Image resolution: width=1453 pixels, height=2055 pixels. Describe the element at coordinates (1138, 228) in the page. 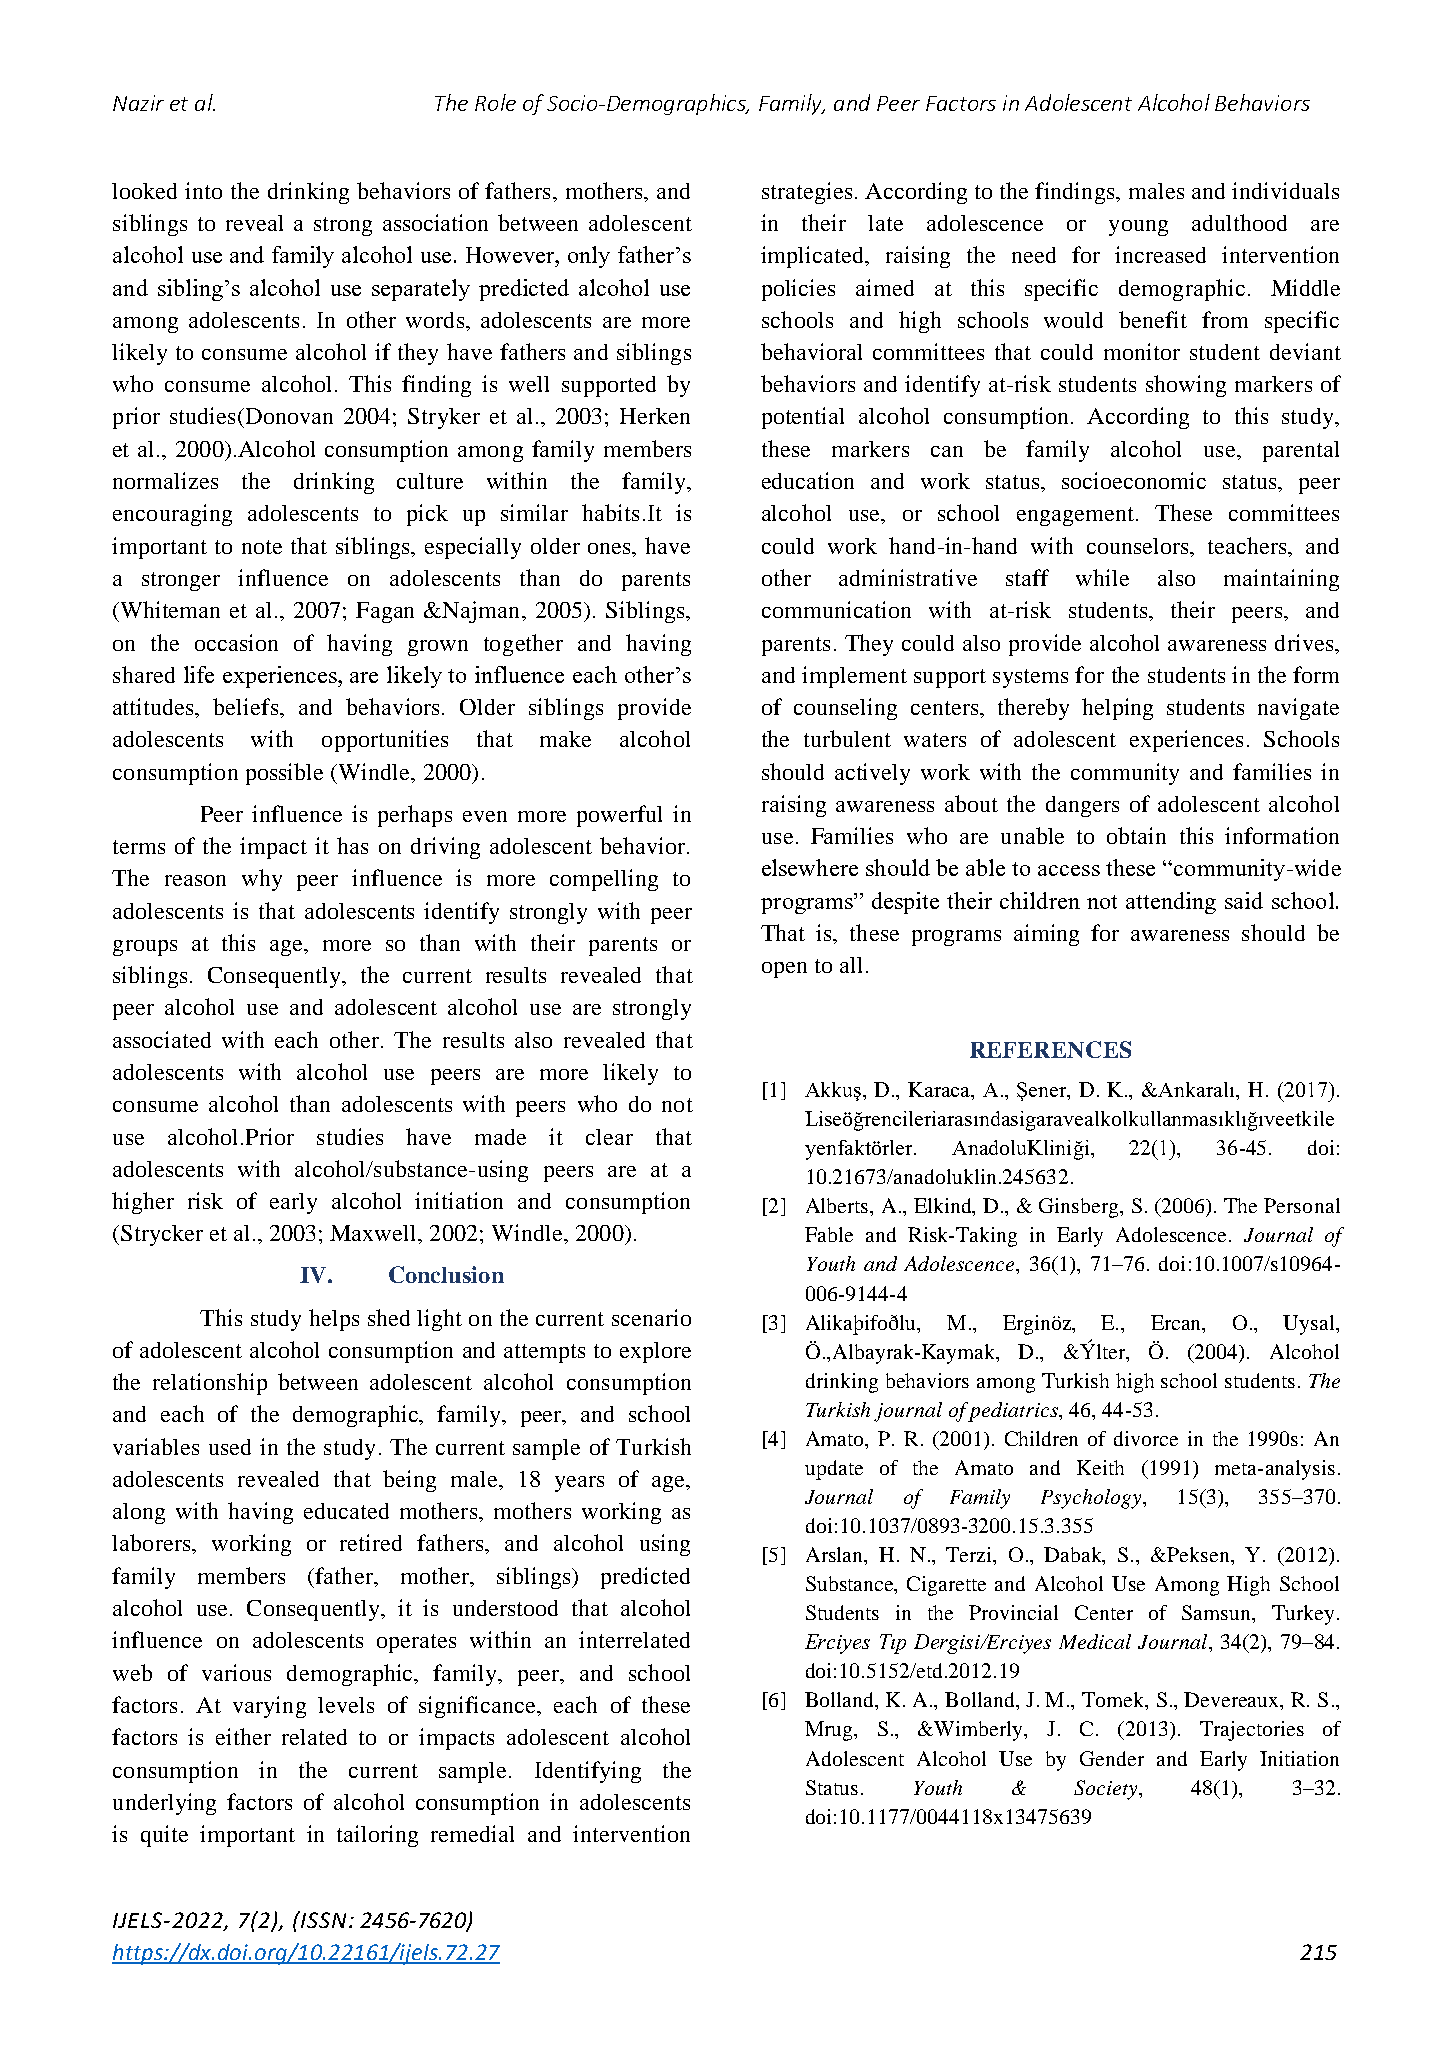

I see `young` at that location.
